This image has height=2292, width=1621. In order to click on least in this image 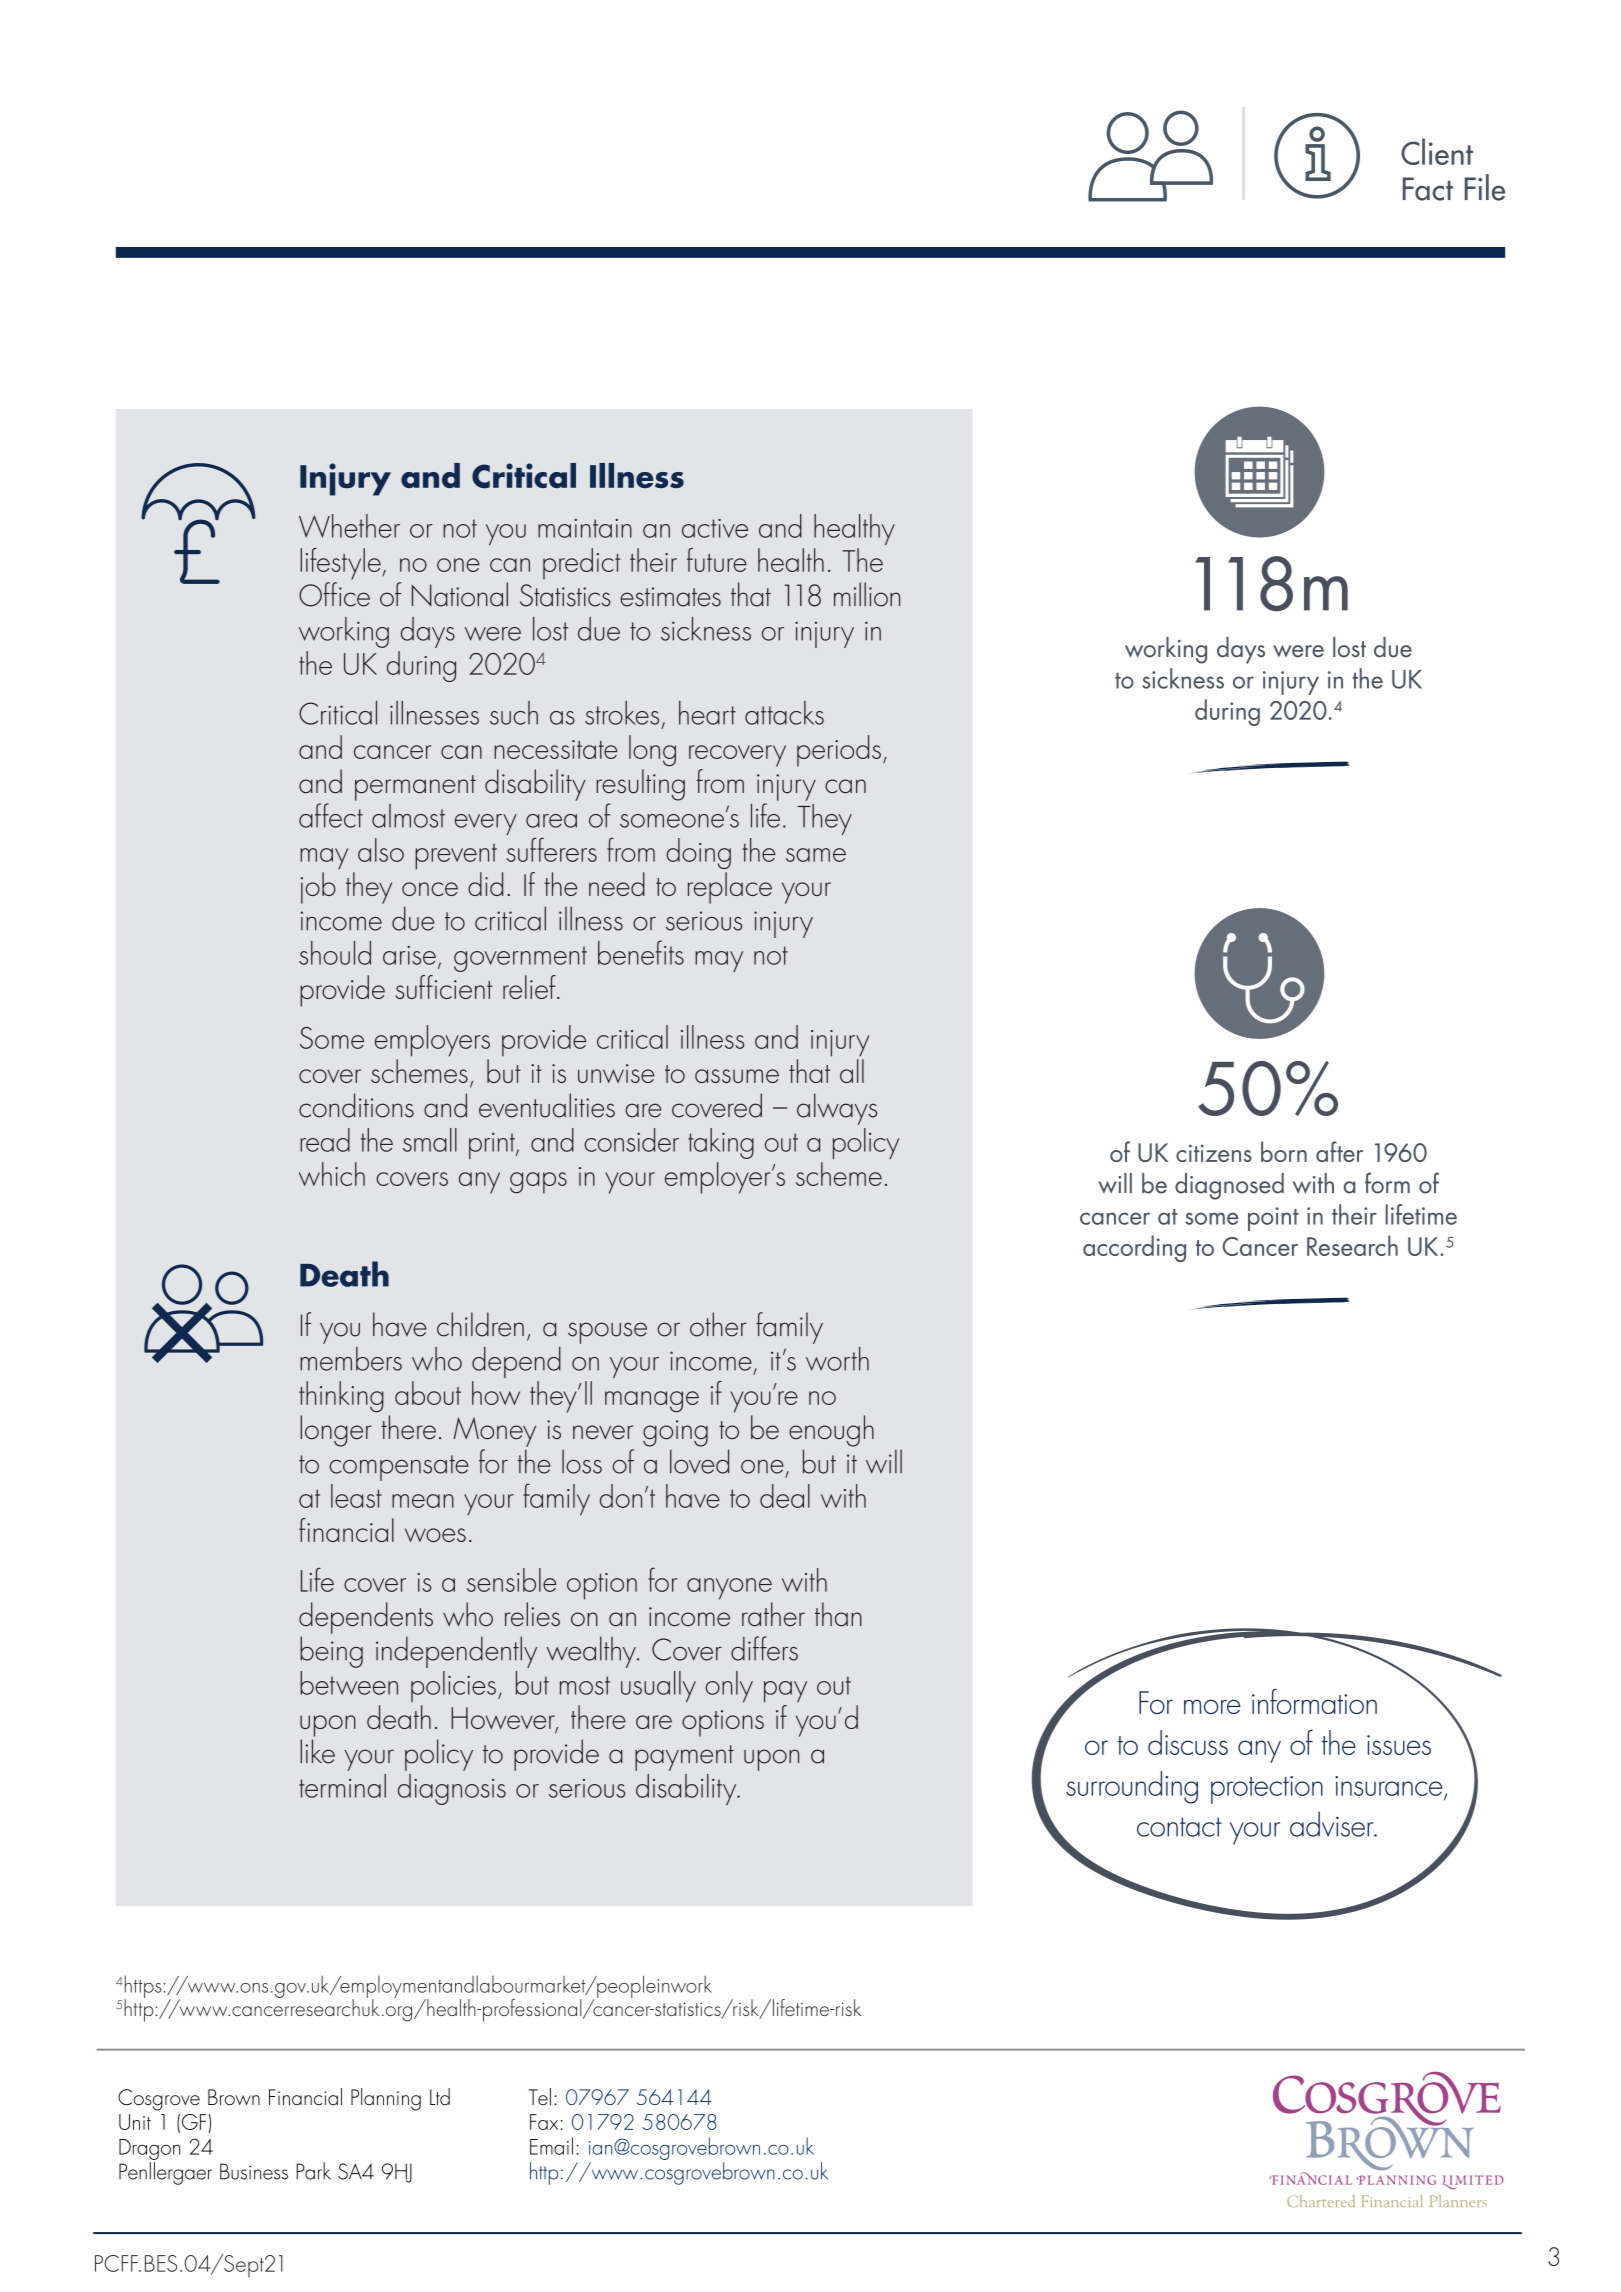, I will do `click(356, 1496)`.
